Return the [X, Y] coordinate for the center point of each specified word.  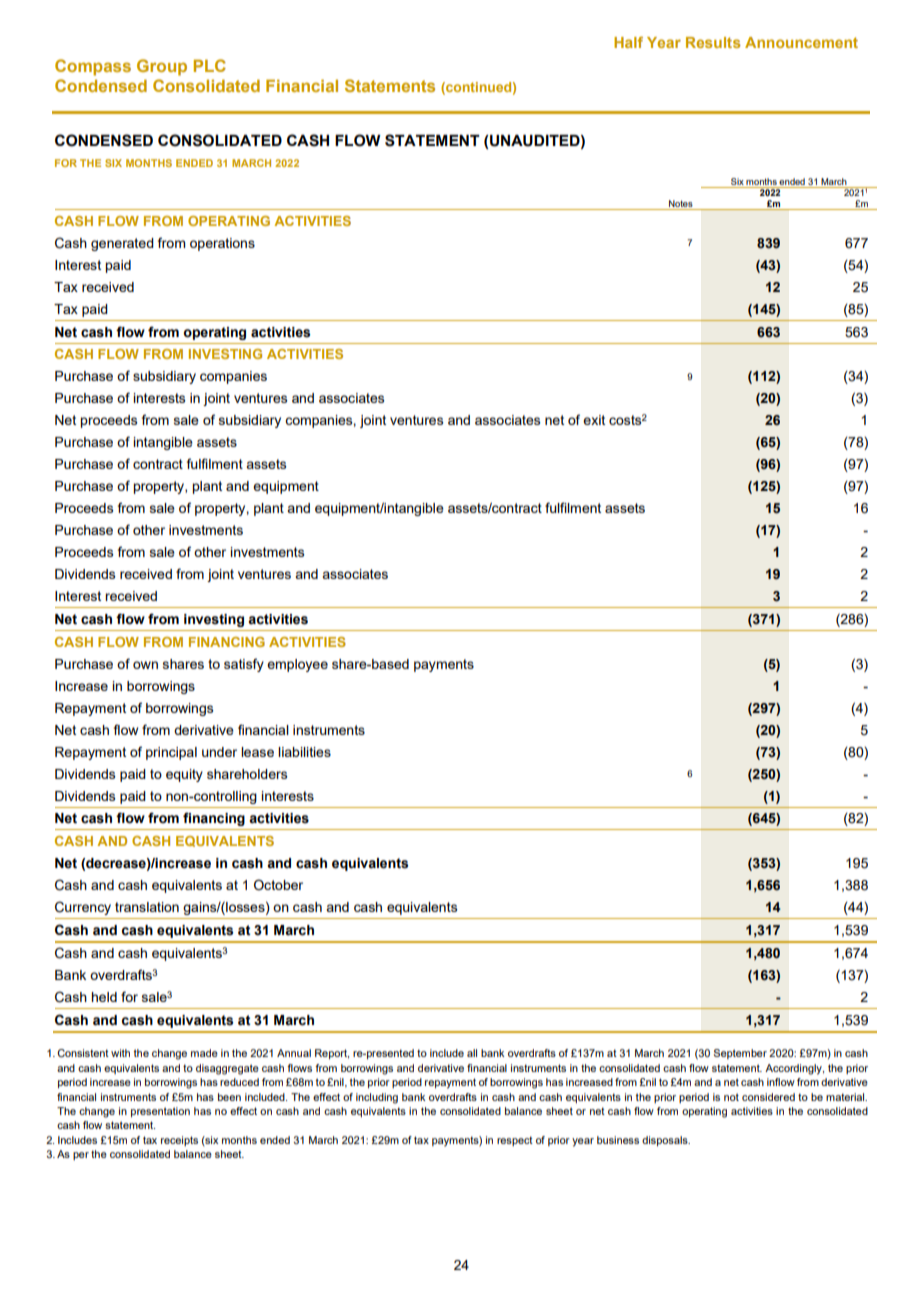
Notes [681, 205]
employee [297, 665]
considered [768, 1097]
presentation [160, 1112]
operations [222, 244]
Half [628, 42]
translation [147, 907]
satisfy [244, 665]
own [145, 665]
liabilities [304, 752]
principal [171, 753]
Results [713, 42]
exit [594, 420]
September [740, 1054]
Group [162, 67]
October [278, 885]
